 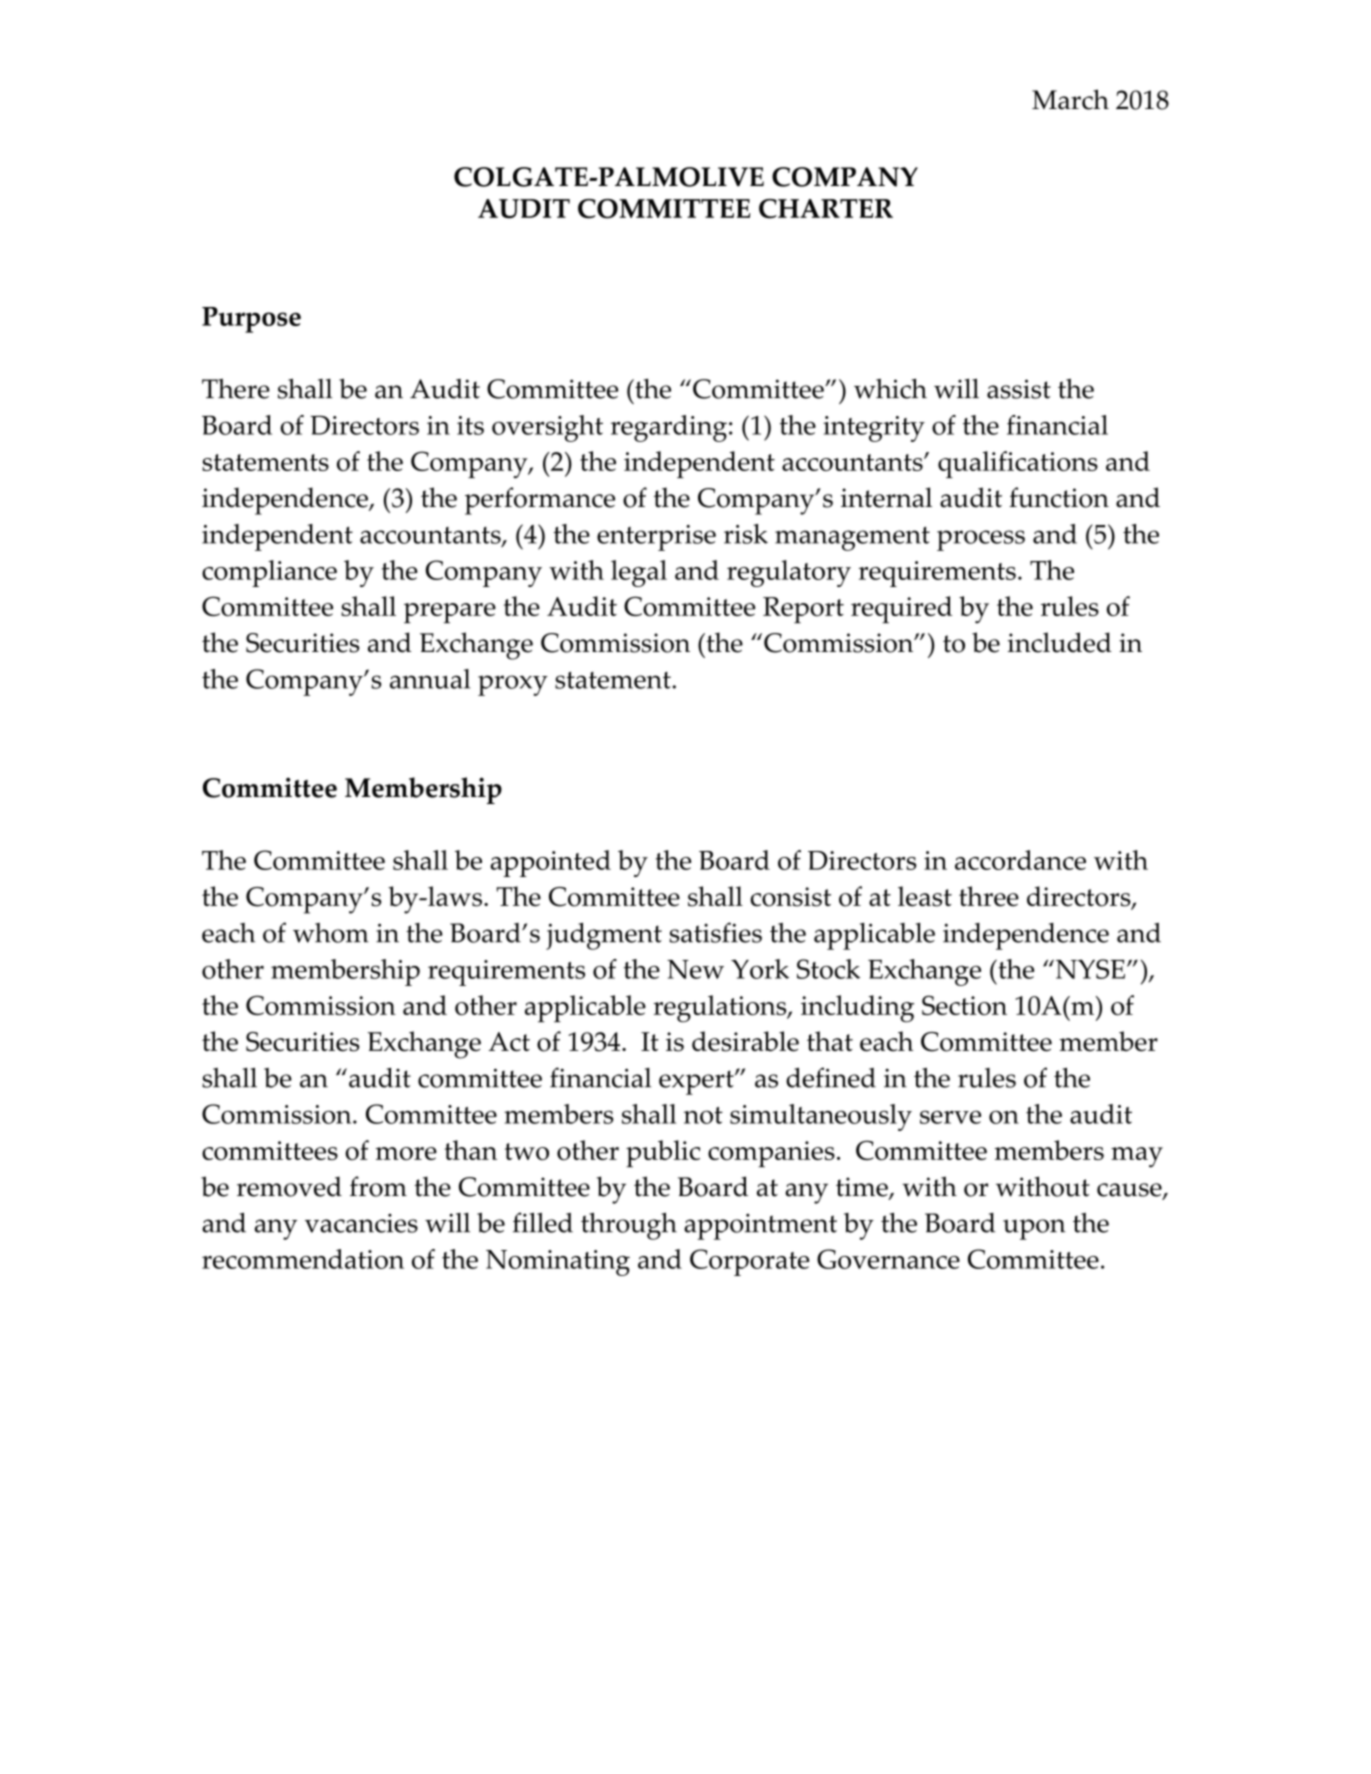 What do you see at coordinates (251, 320) in the image?
I see `Purpose` at bounding box center [251, 320].
